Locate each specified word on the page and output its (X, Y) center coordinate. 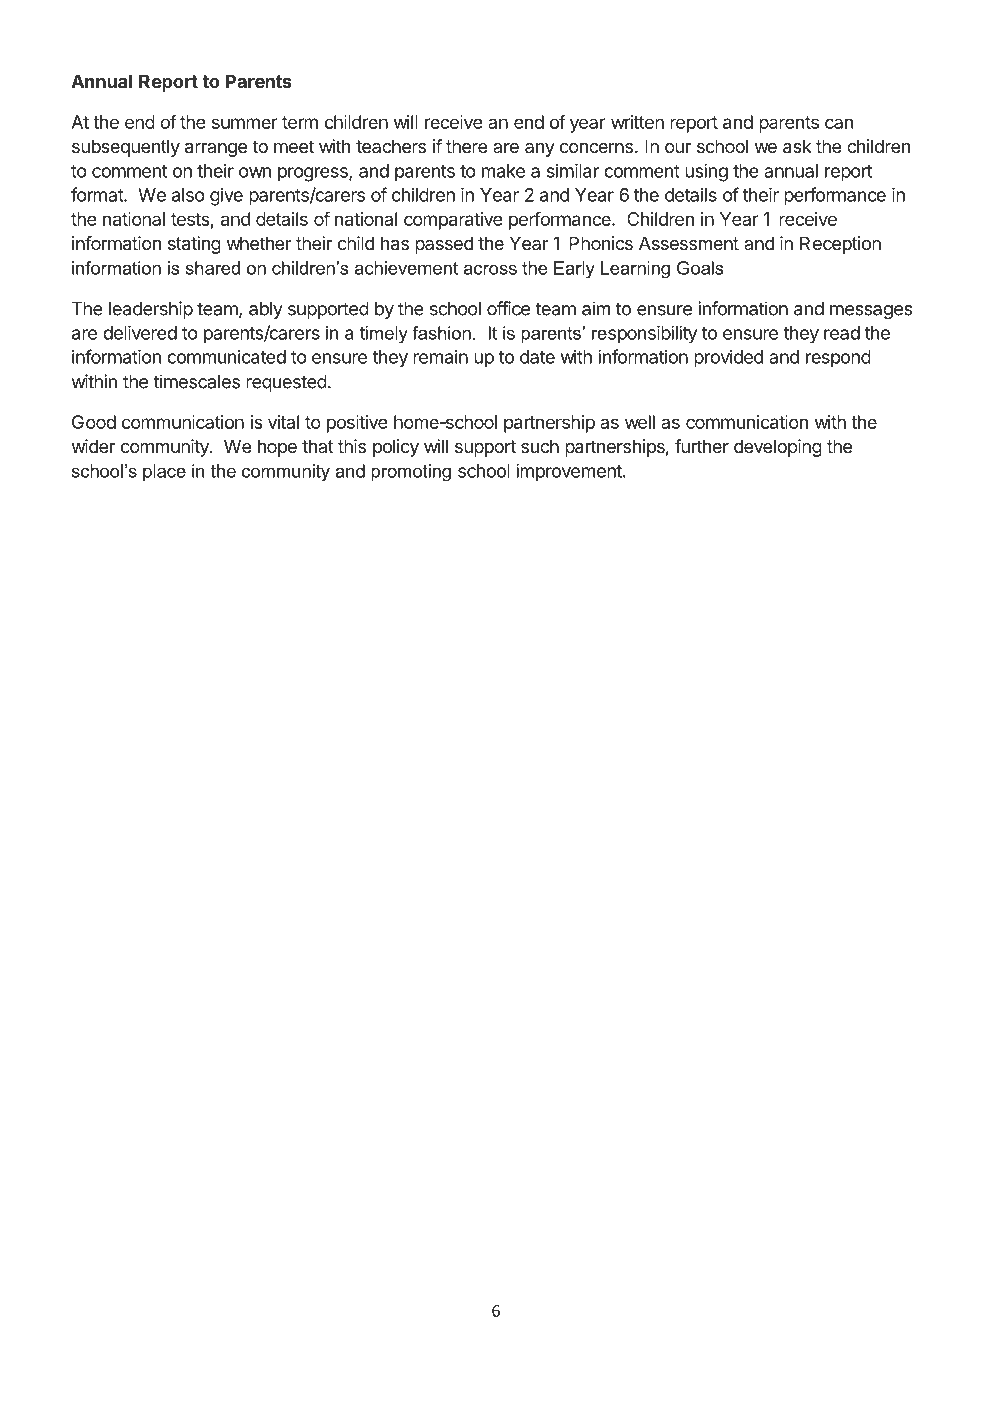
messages (871, 312)
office (508, 308)
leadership (151, 310)
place (164, 472)
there (467, 146)
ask (797, 146)
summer (245, 123)
